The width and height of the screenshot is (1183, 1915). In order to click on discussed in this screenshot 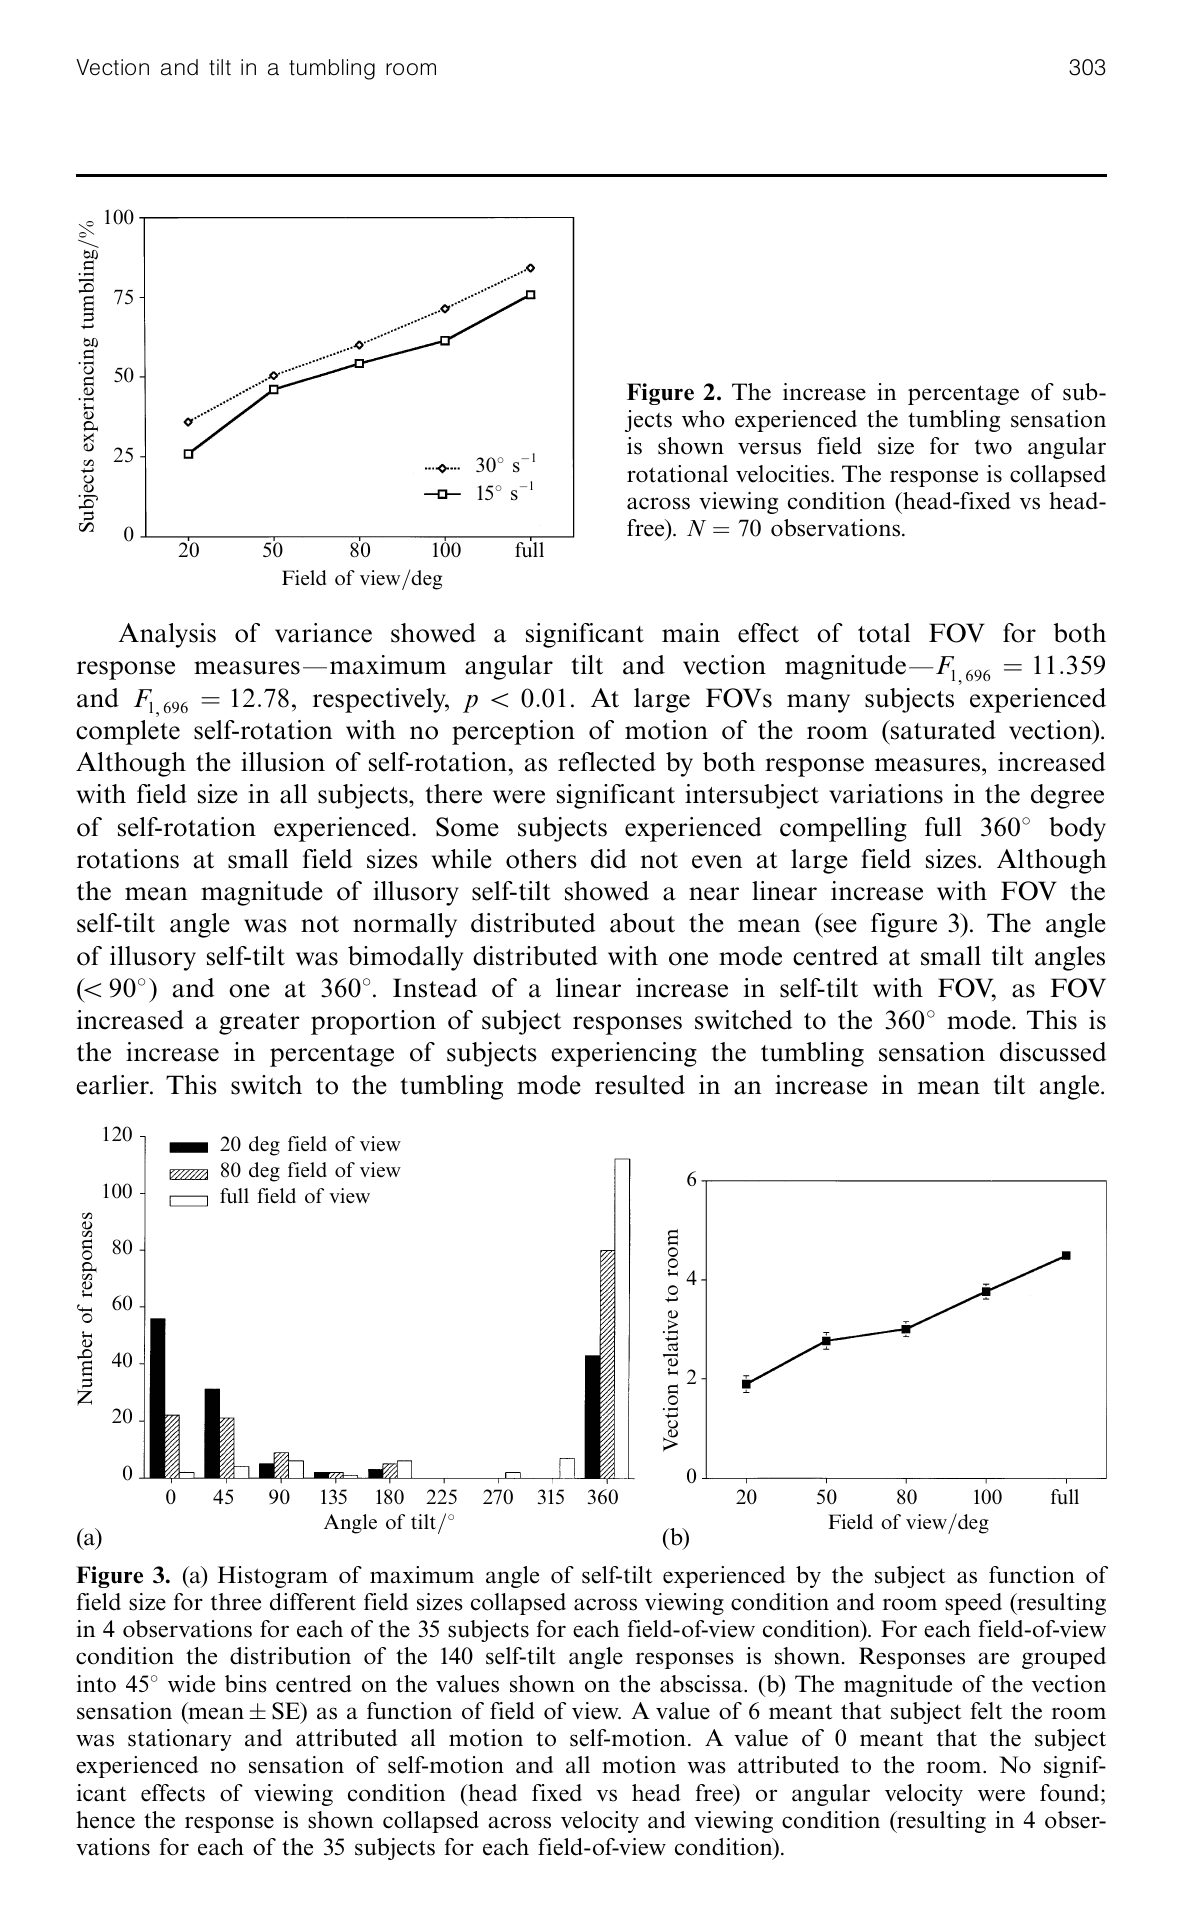, I will do `click(1053, 1052)`.
